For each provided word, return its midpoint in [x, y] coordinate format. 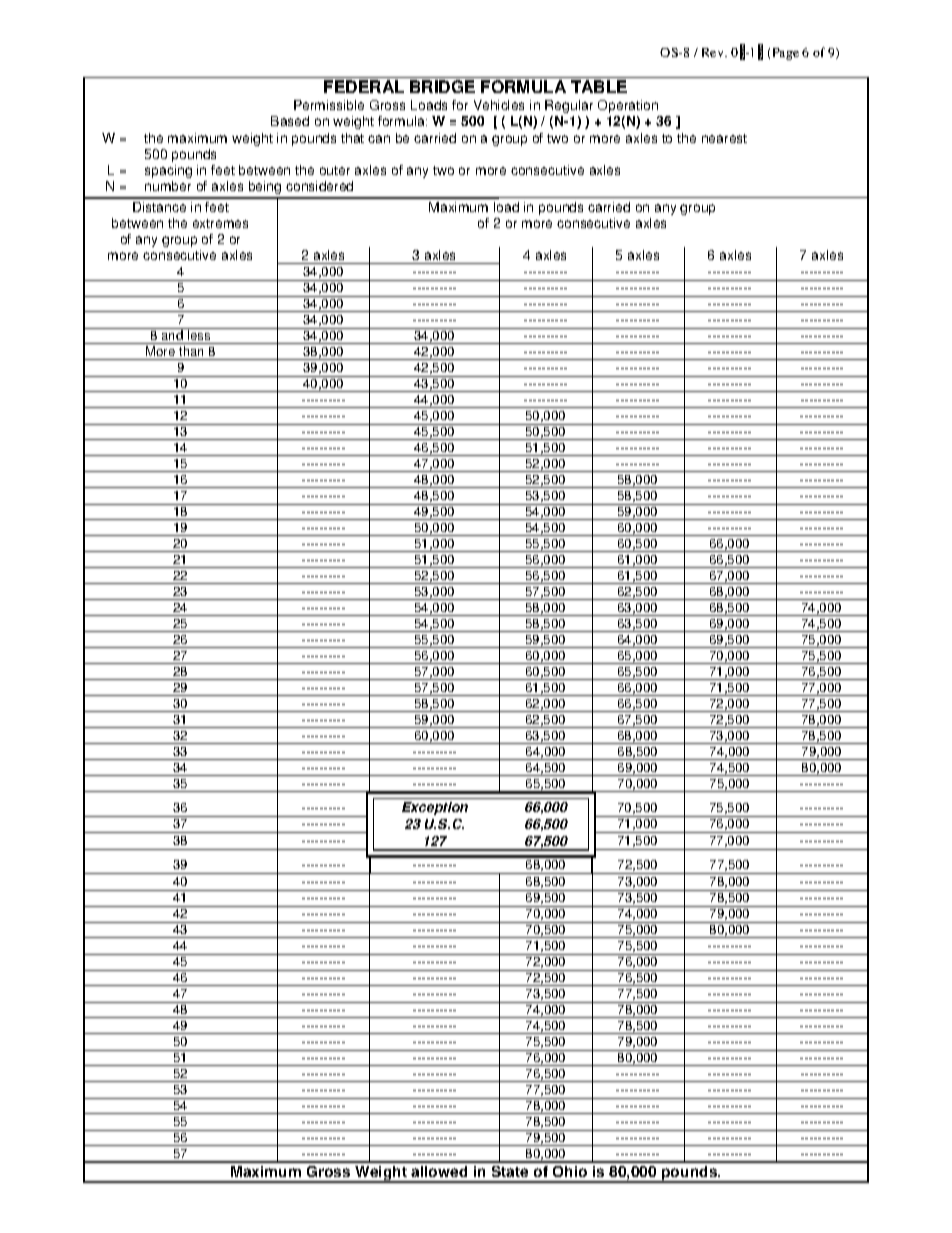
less [199, 334]
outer [335, 170]
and [172, 334]
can [379, 139]
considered [319, 186]
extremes [220, 223]
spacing [168, 171]
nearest [724, 138]
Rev [714, 52]
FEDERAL [364, 86]
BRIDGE [442, 86]
